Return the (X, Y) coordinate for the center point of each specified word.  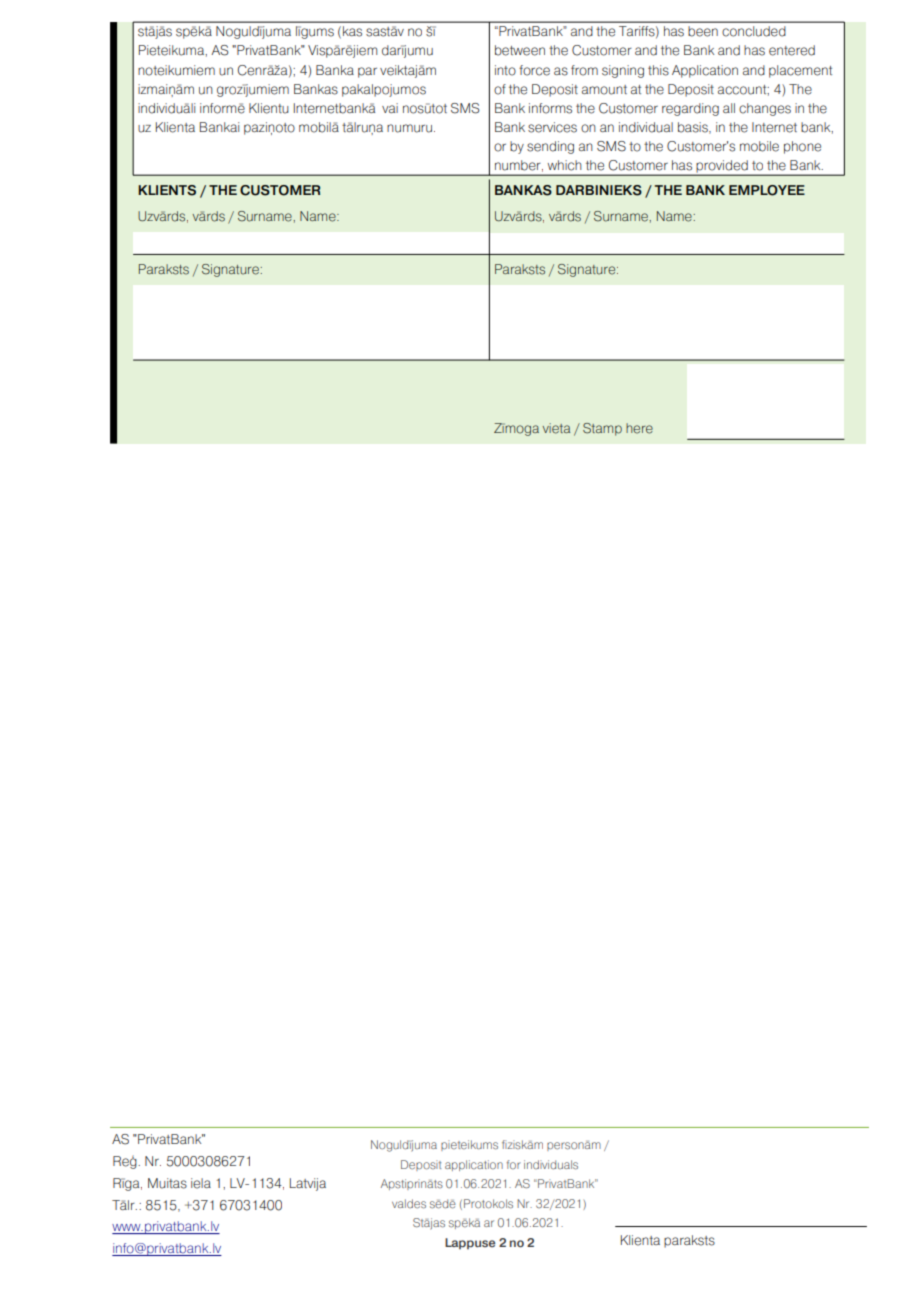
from (584, 70)
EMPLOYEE (767, 190)
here (639, 428)
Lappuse (470, 1244)
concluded (754, 31)
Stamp (602, 429)
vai (390, 108)
